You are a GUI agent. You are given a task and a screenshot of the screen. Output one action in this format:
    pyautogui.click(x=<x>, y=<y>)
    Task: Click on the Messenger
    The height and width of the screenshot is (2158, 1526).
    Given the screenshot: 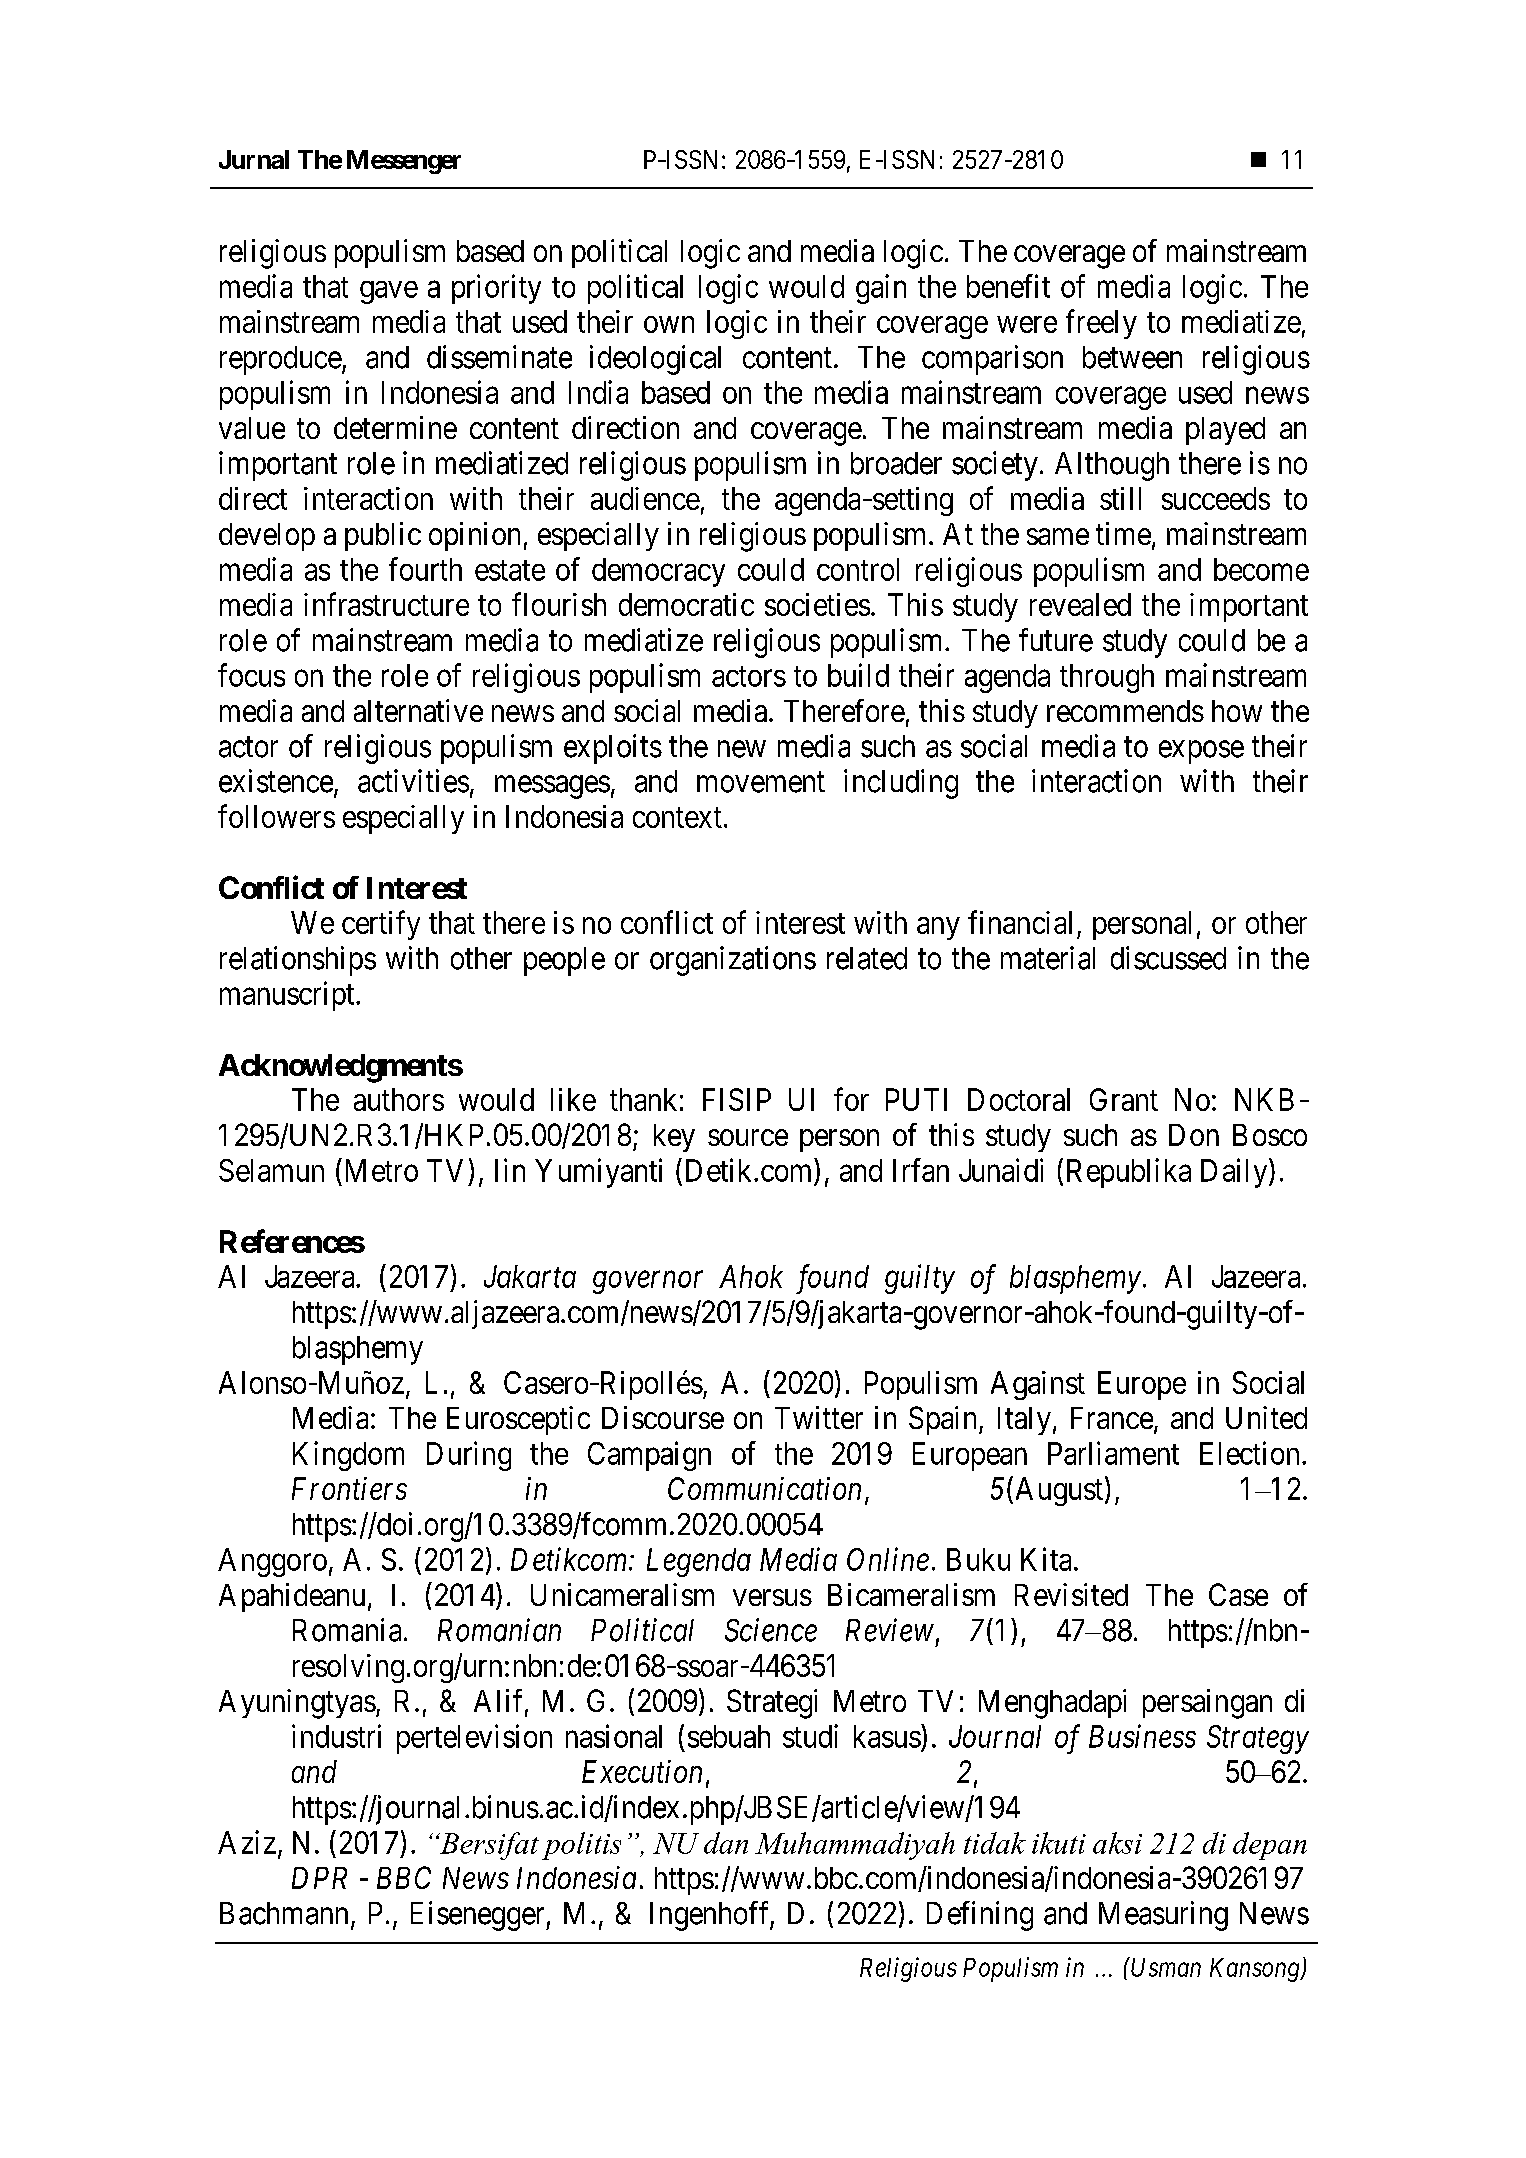 What is the action you would take?
    pyautogui.click(x=404, y=162)
